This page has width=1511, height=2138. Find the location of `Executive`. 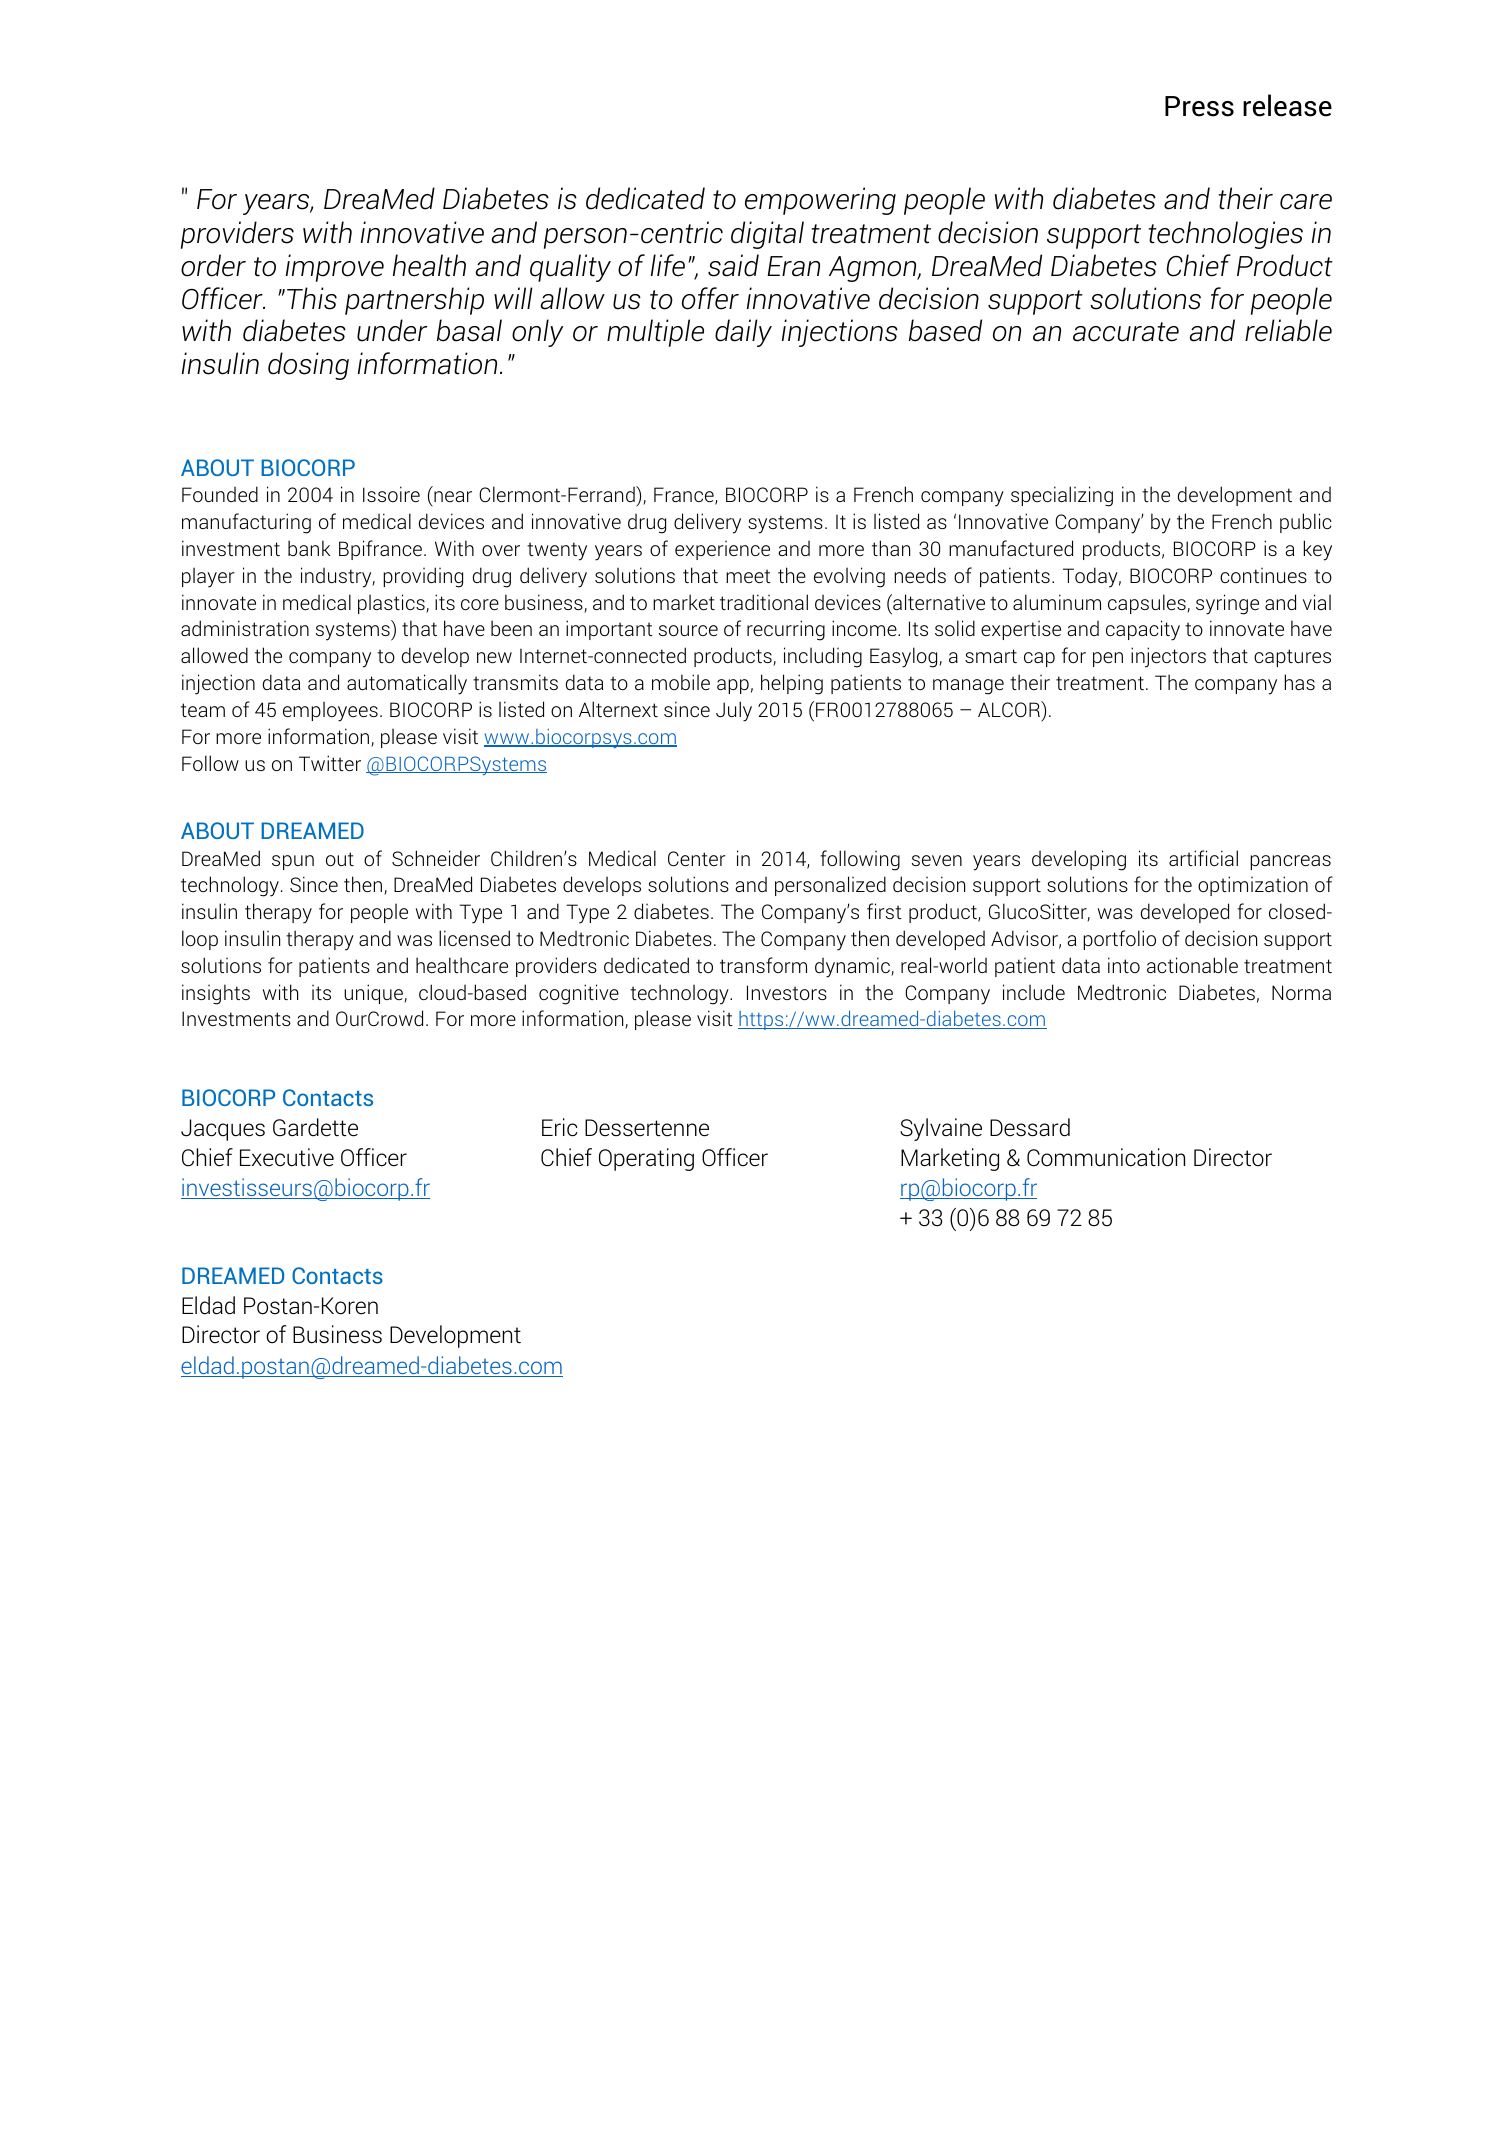

Executive is located at coordinates (287, 1157).
